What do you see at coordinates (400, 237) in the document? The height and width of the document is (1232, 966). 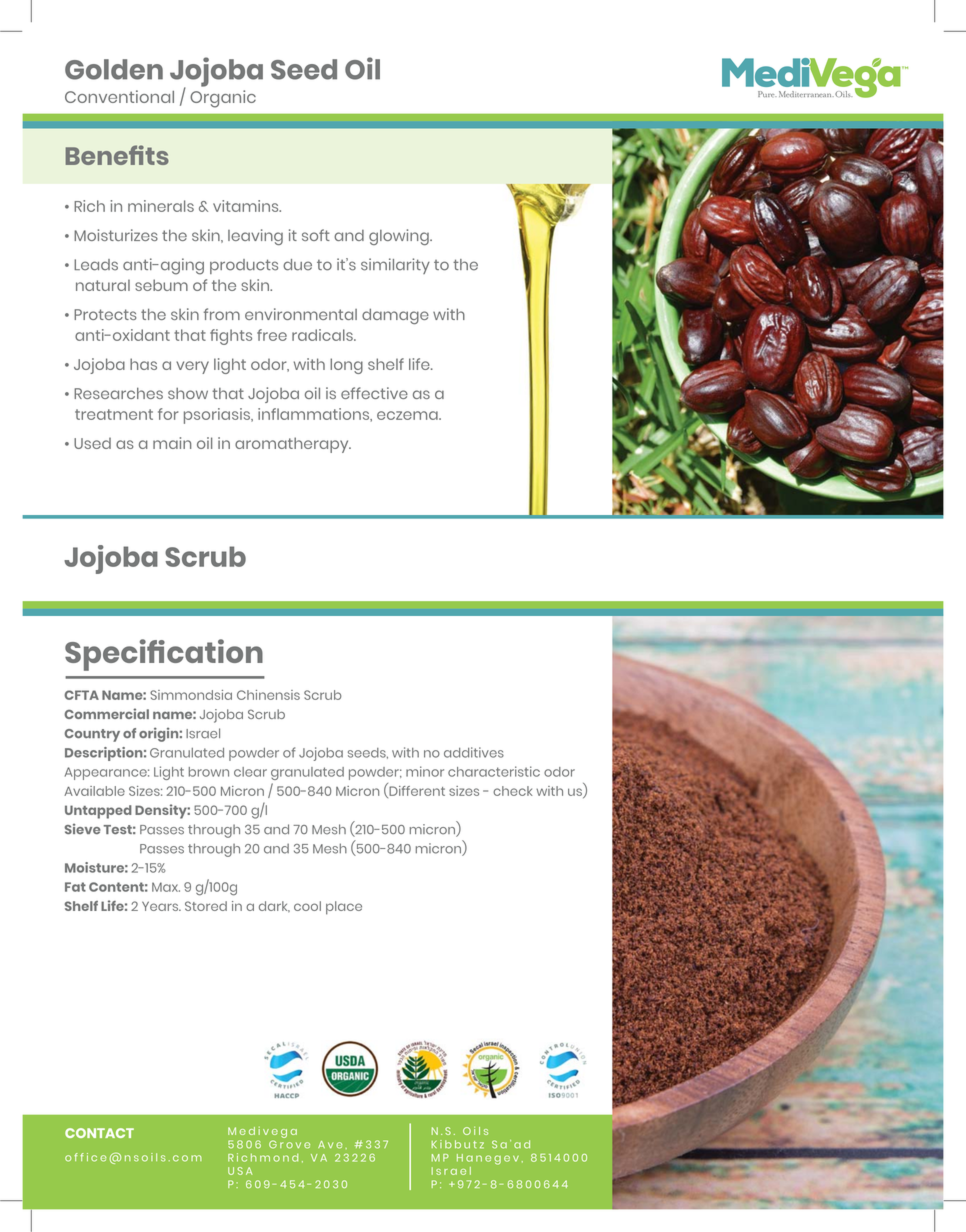 I see `glowing` at bounding box center [400, 237].
